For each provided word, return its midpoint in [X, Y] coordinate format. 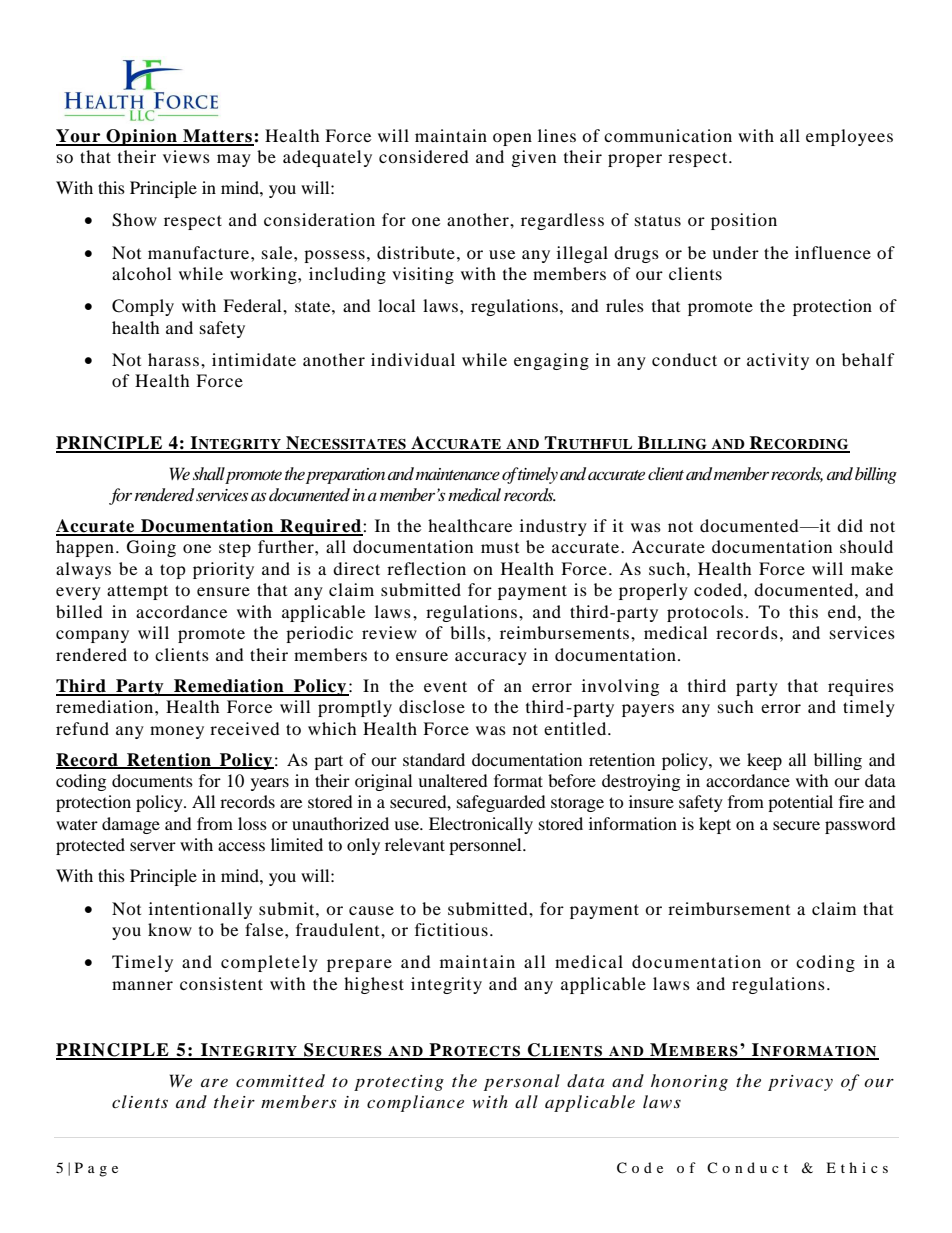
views [186, 156]
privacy [800, 1083]
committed [280, 1080]
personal [522, 1082]
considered [424, 156]
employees [849, 137]
